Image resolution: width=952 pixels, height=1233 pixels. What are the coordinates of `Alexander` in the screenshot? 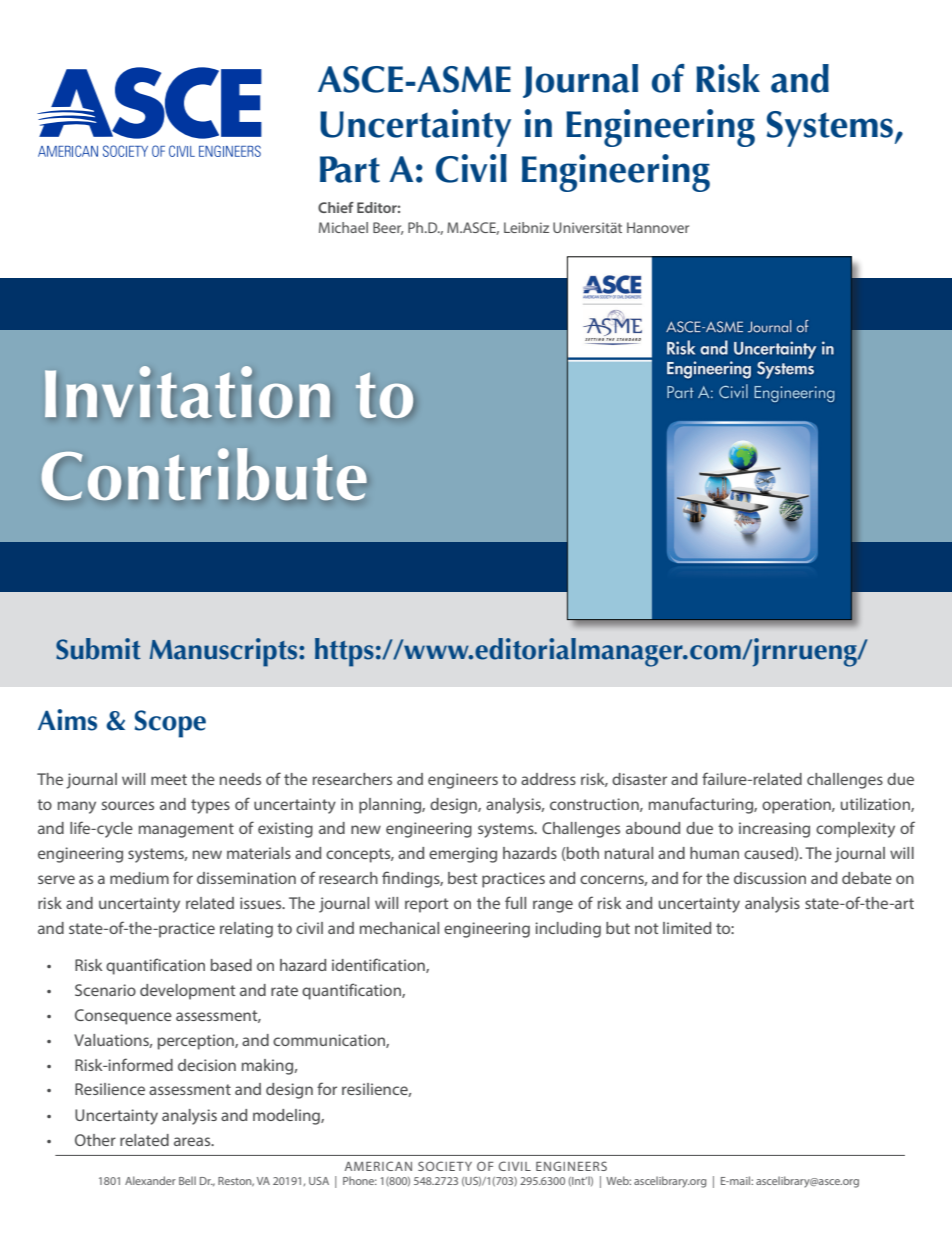 It's located at (150, 1180).
